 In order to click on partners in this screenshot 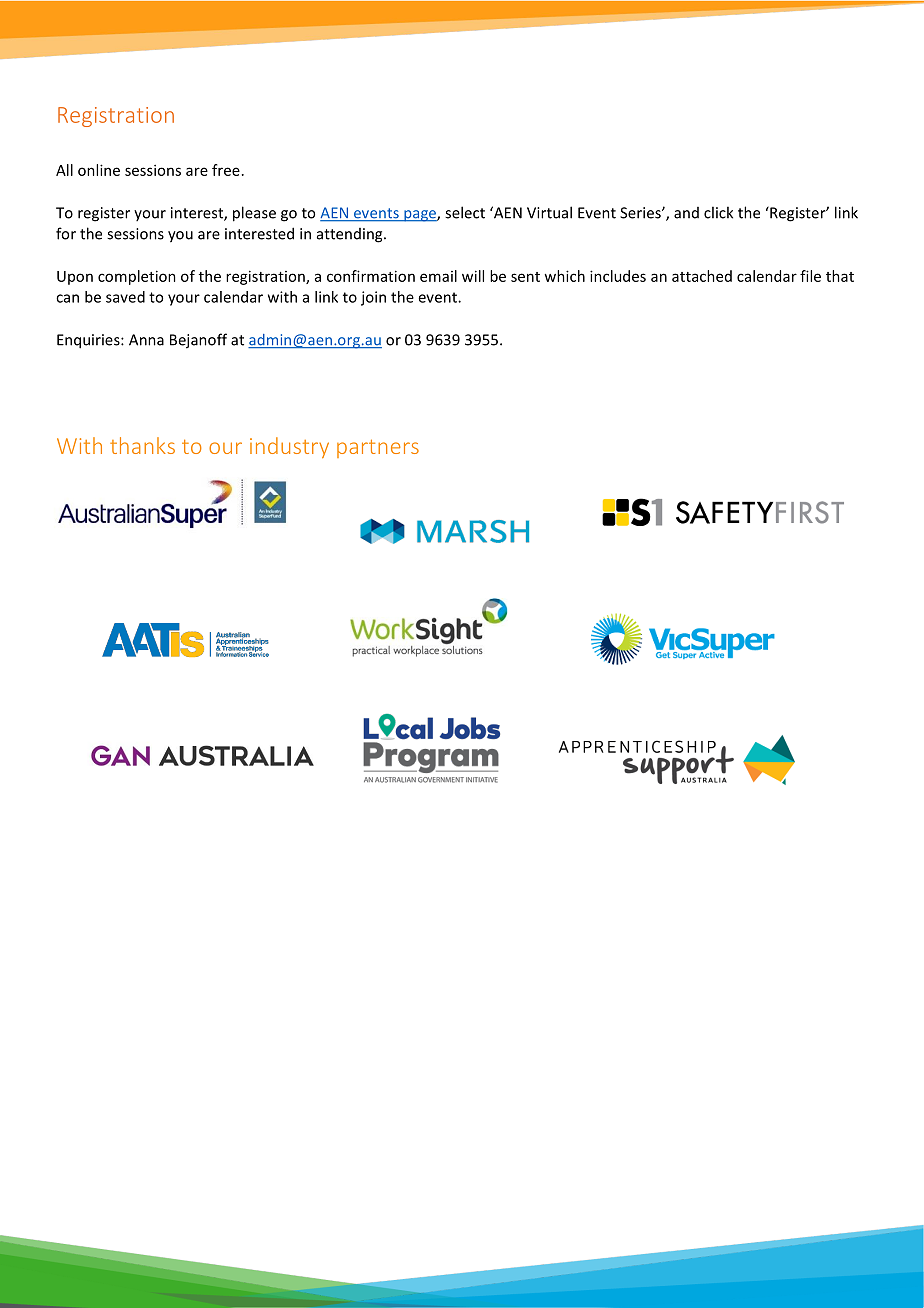, I will do `click(378, 448)`.
